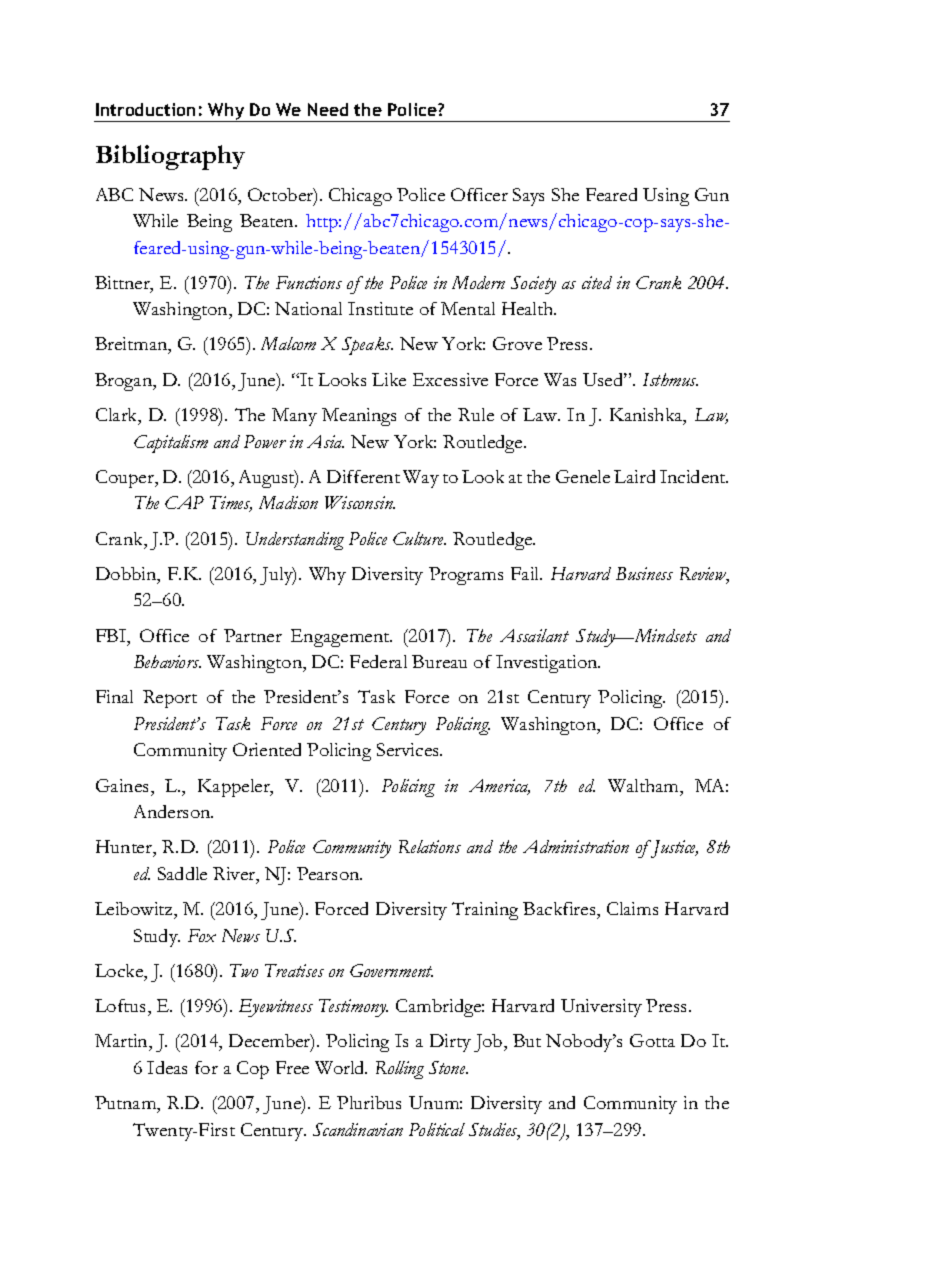  What do you see at coordinates (430, 846) in the document?
I see `Relations` at bounding box center [430, 846].
